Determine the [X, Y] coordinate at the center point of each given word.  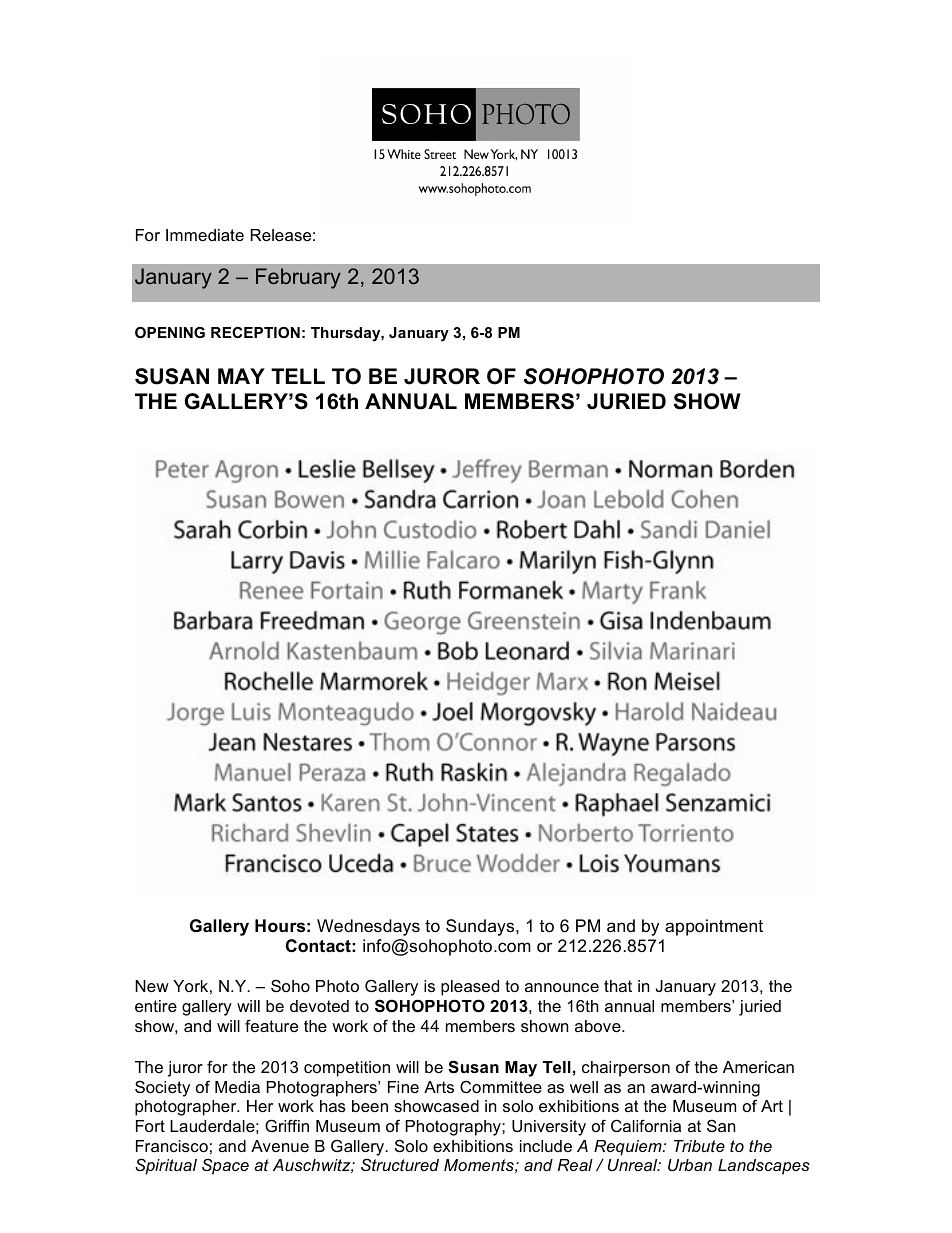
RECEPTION [255, 332]
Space [225, 1166]
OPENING [170, 332]
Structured [400, 1164]
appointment [714, 927]
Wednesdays [368, 927]
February [298, 278]
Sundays [481, 927]
